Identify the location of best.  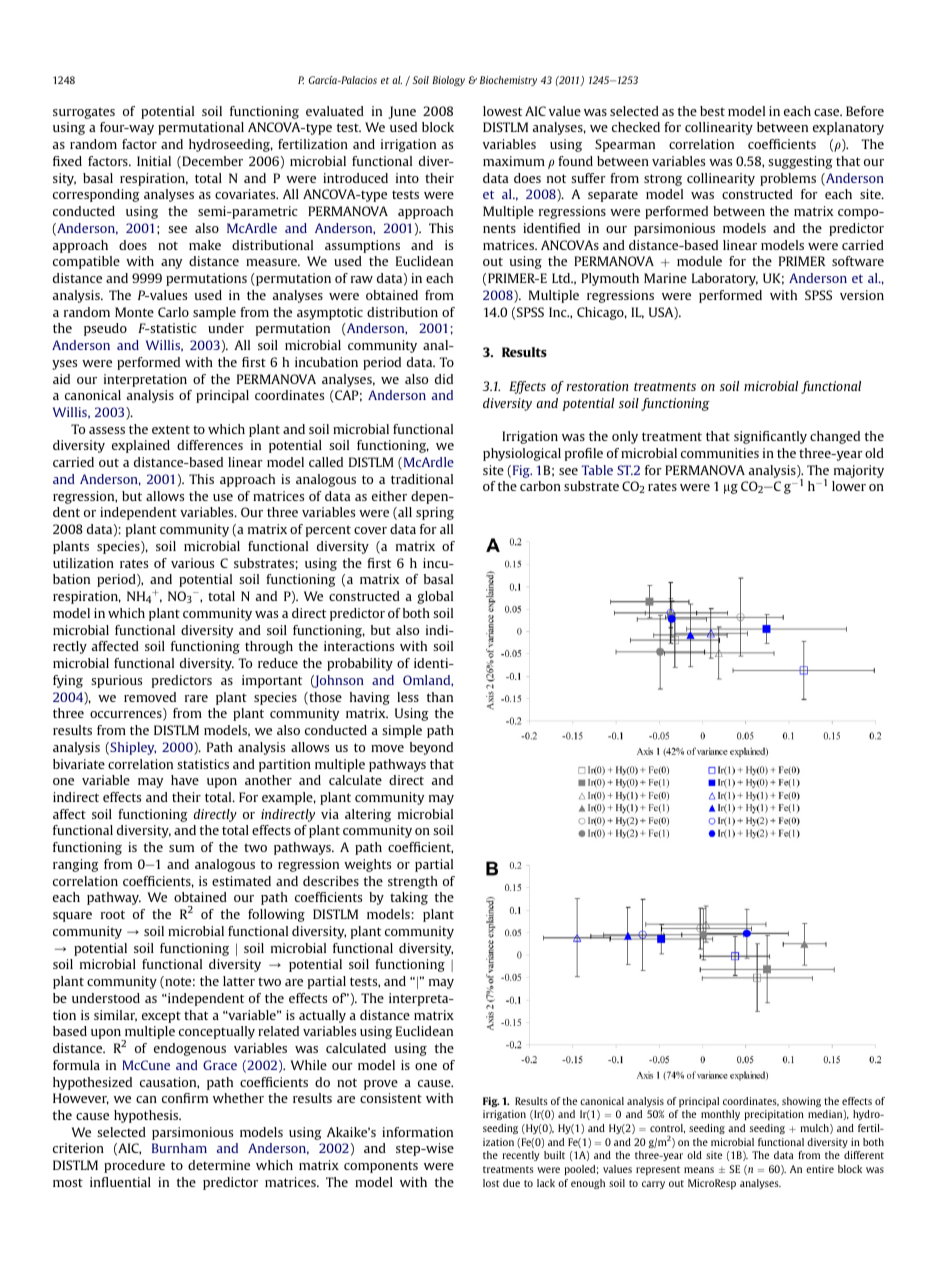
(712, 111).
